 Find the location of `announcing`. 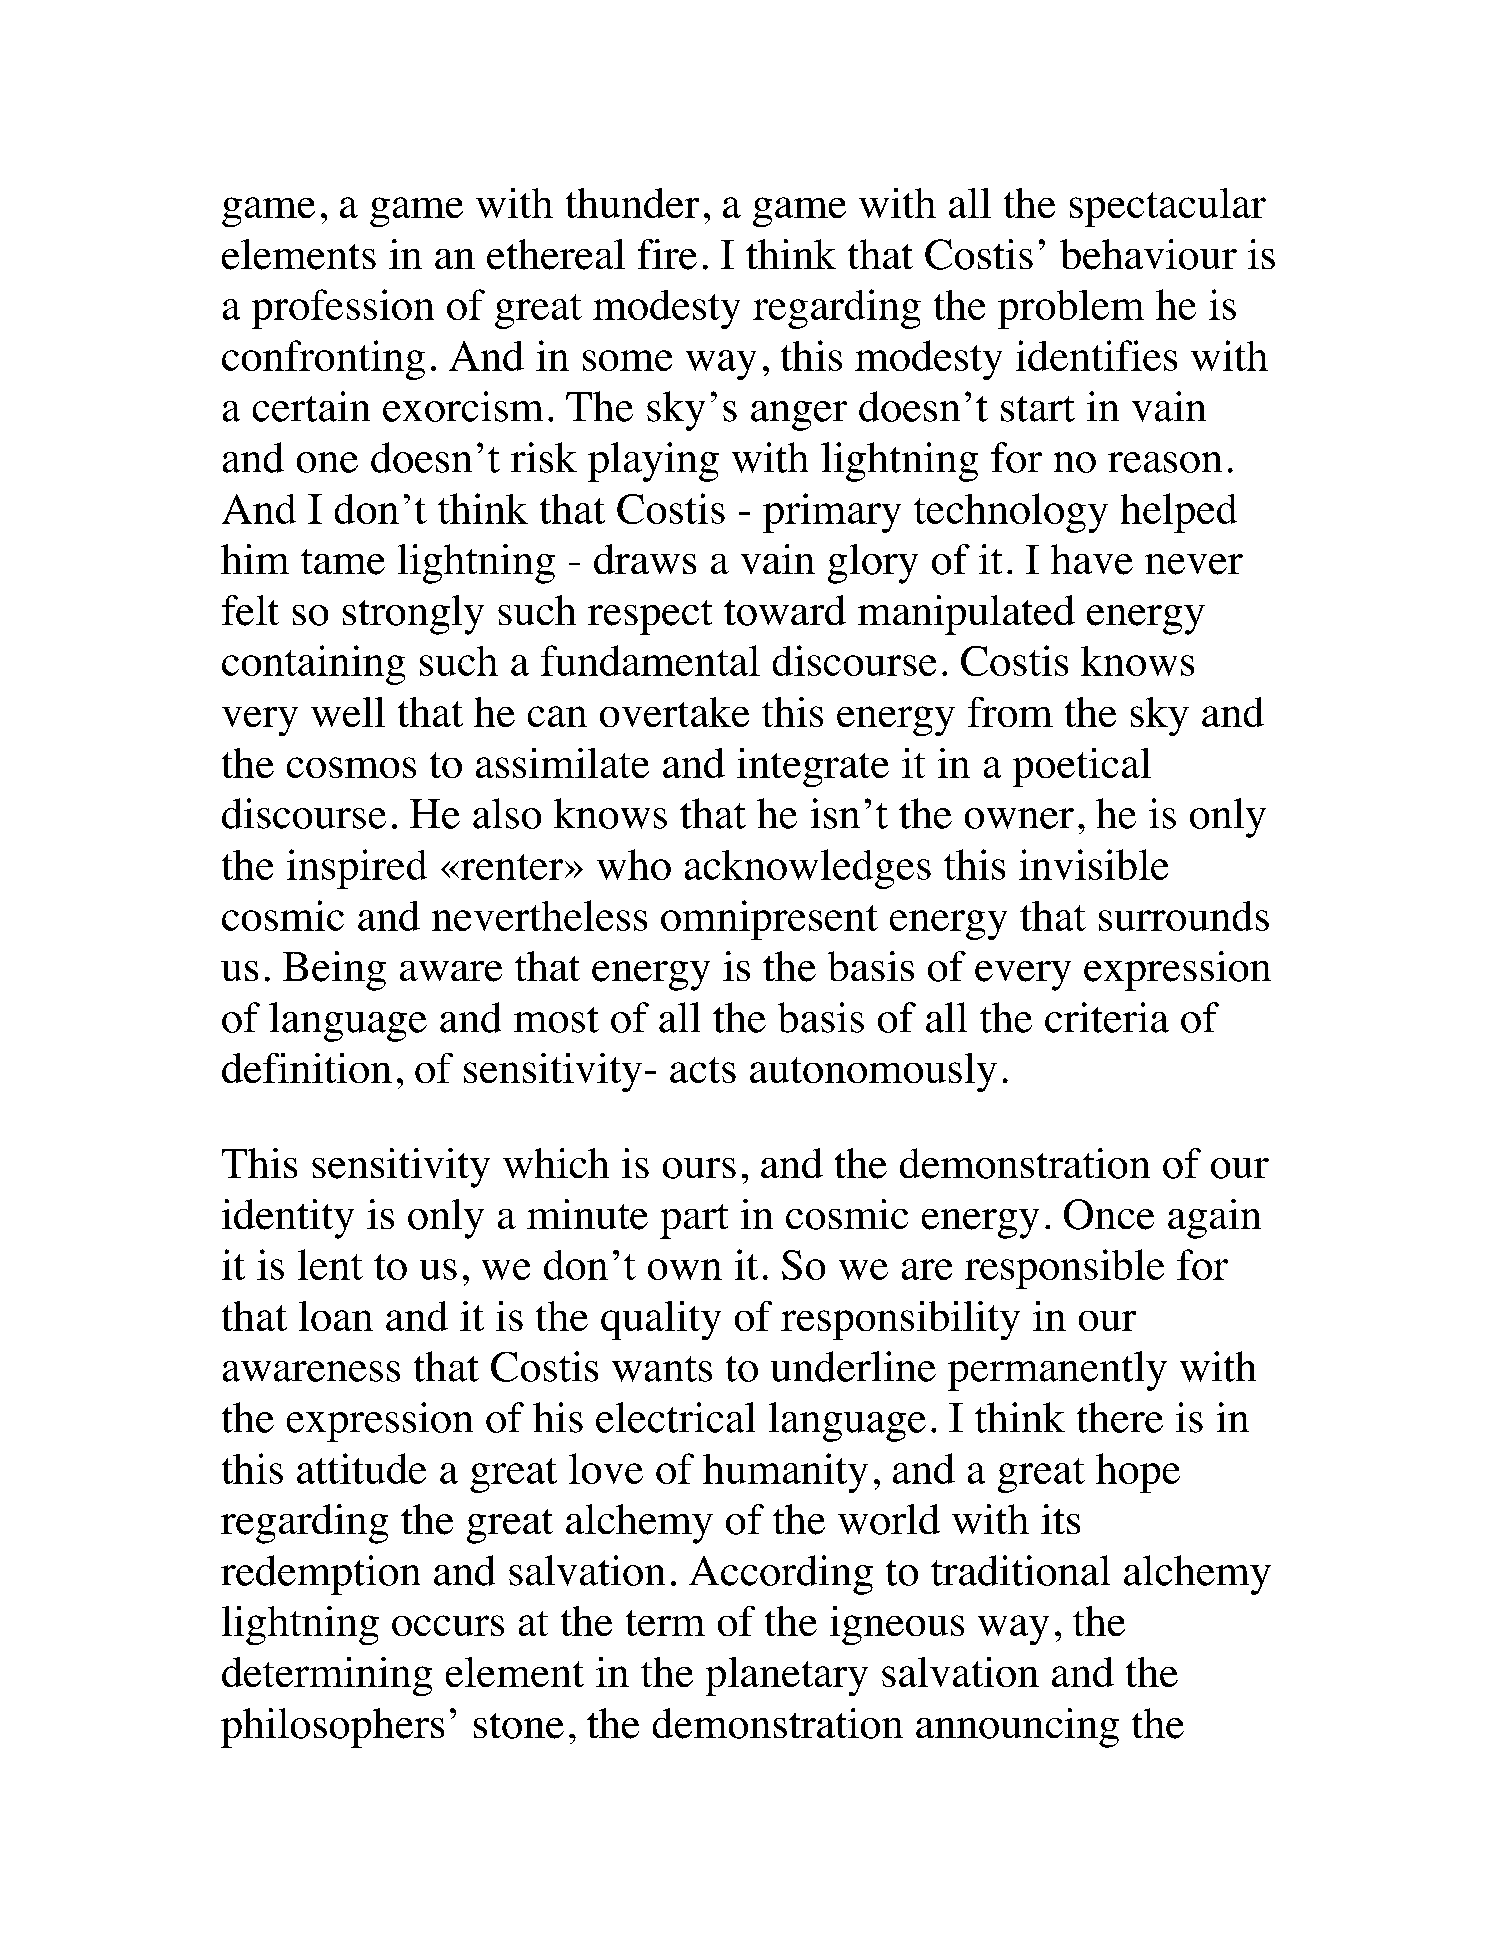

announcing is located at coordinates (1017, 1728).
